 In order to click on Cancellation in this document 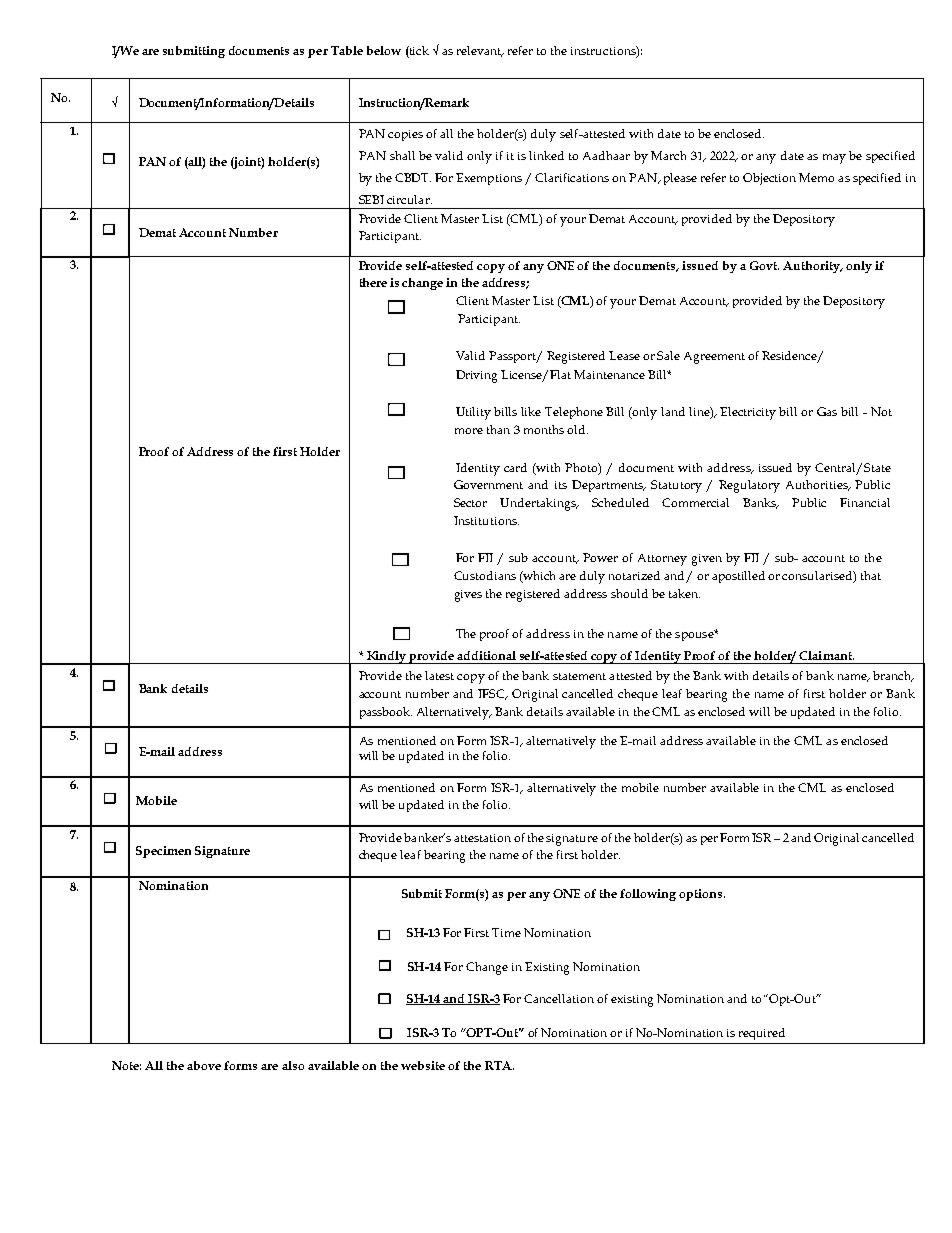, I will do `click(559, 998)`.
